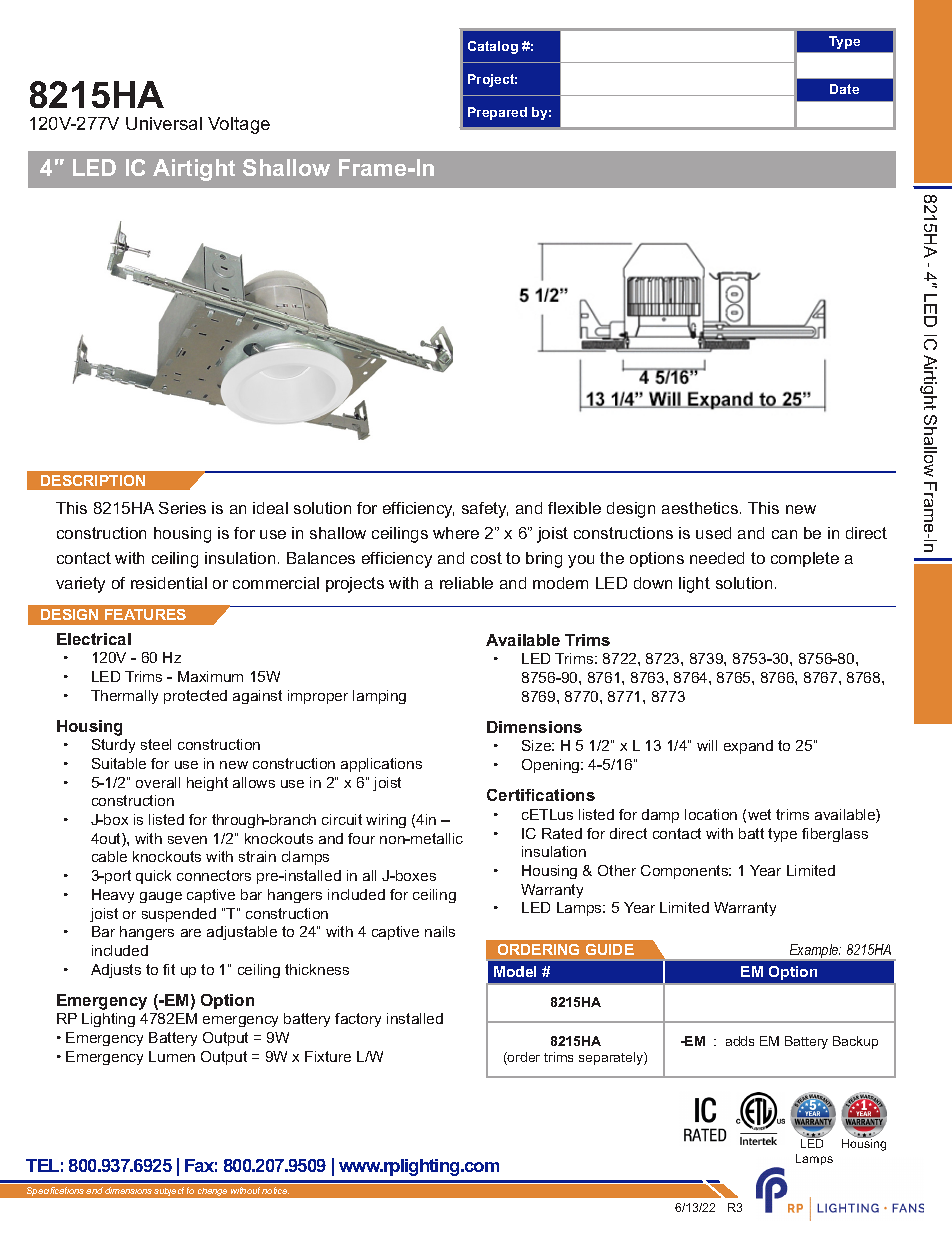 The width and height of the screenshot is (952, 1233). I want to click on Voltage, so click(239, 125).
